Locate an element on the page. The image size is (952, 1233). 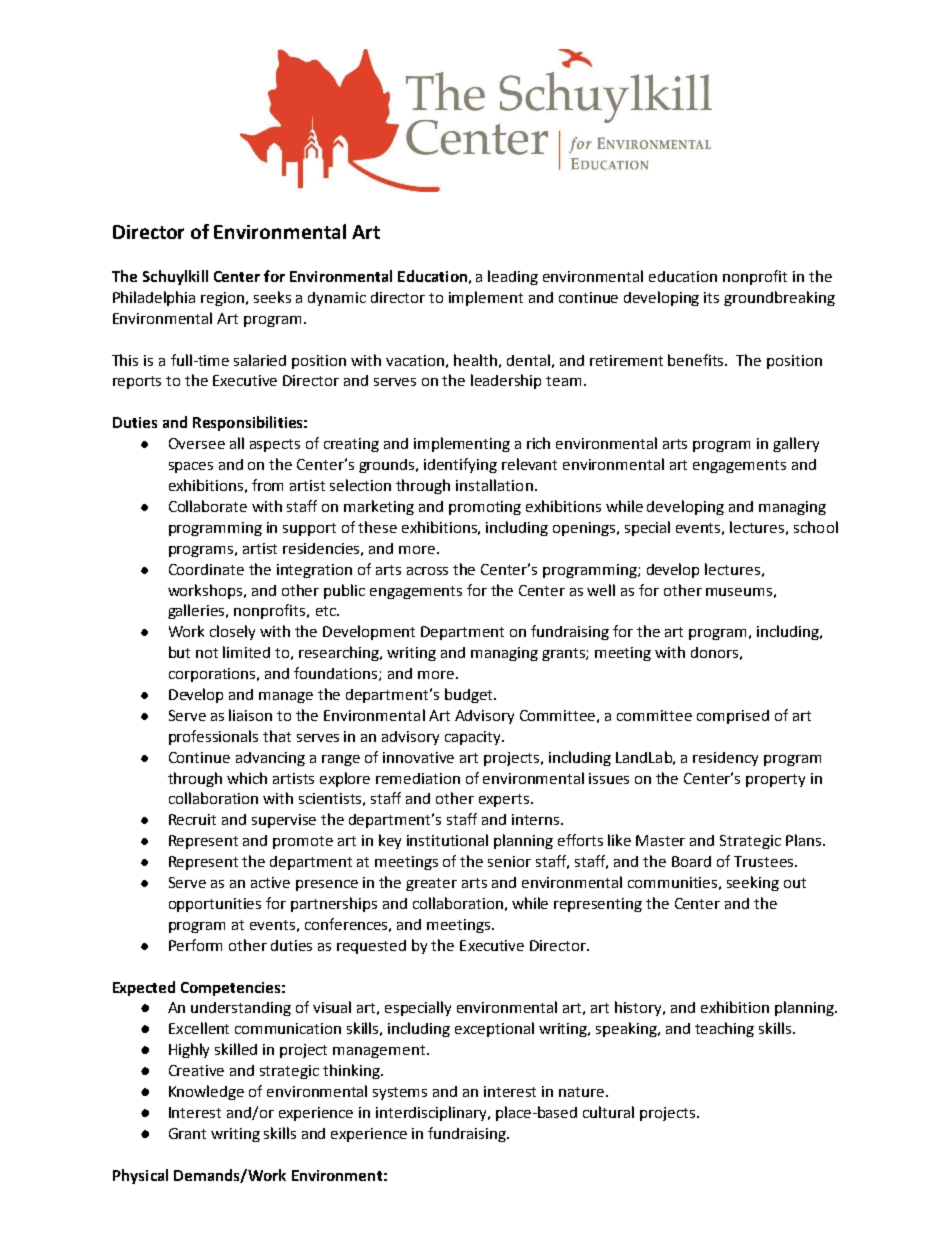
groundbreaking is located at coordinates (779, 298).
